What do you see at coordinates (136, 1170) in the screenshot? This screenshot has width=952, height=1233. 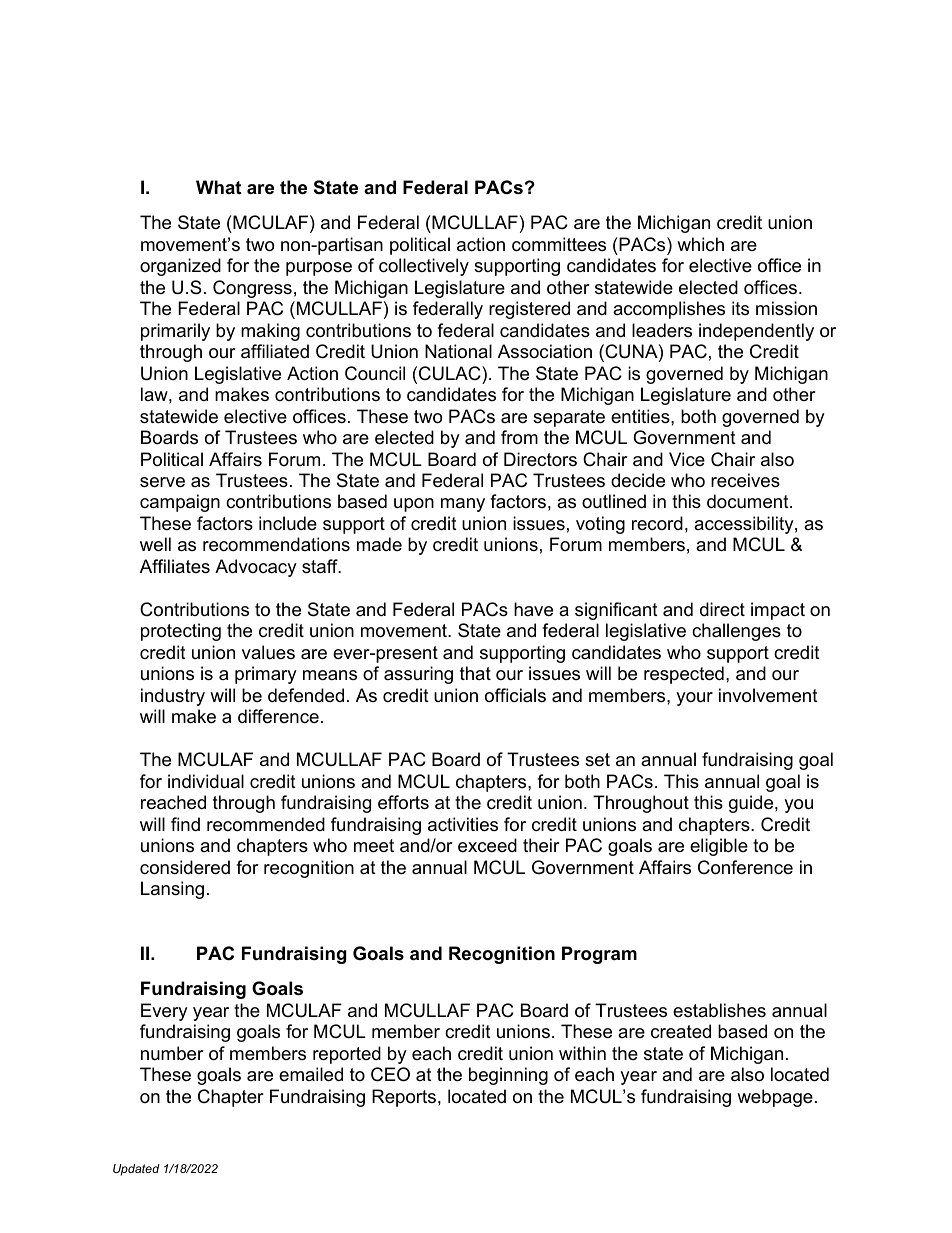 I see `Updated` at bounding box center [136, 1170].
